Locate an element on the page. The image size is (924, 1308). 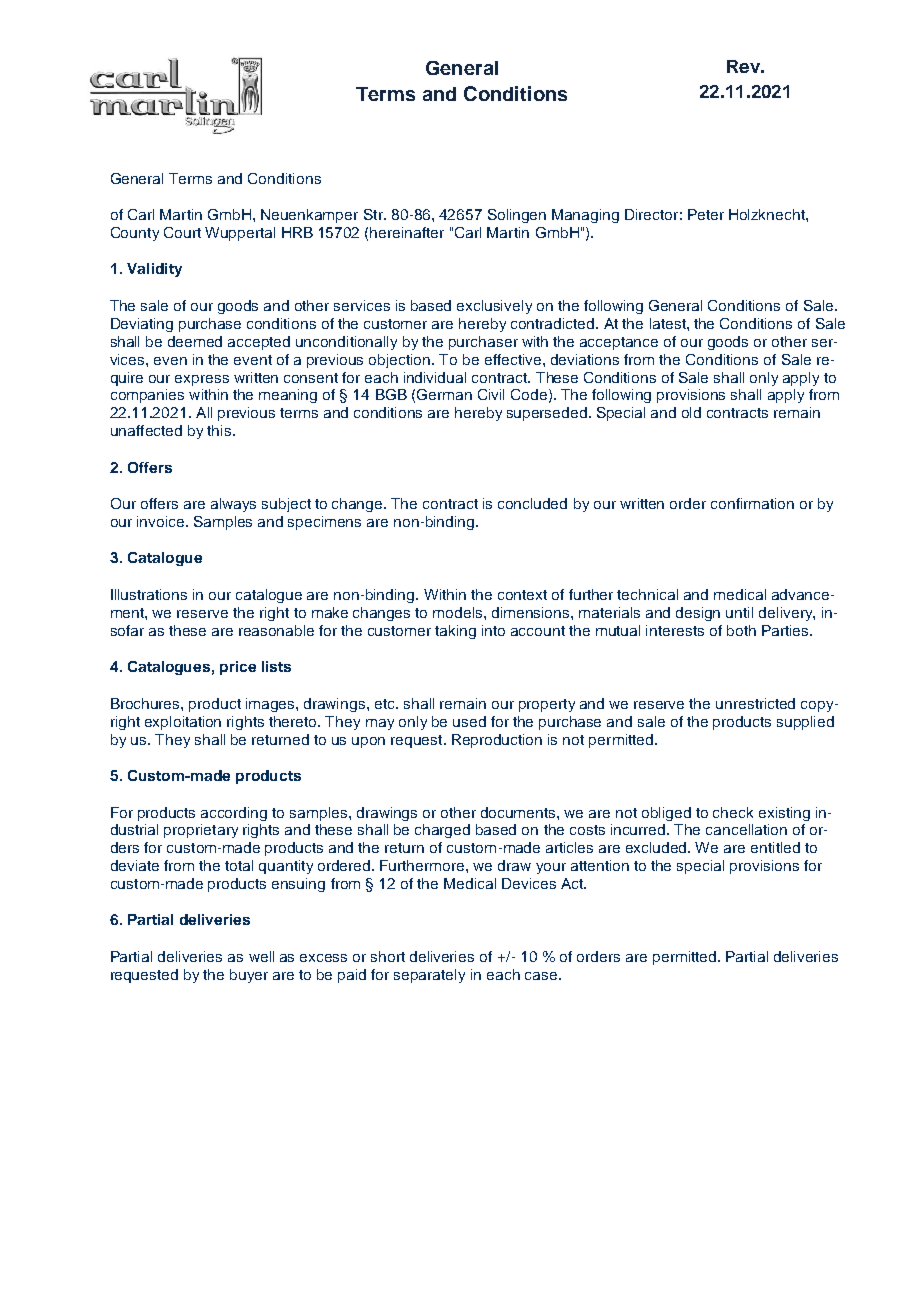
separately is located at coordinates (429, 976).
